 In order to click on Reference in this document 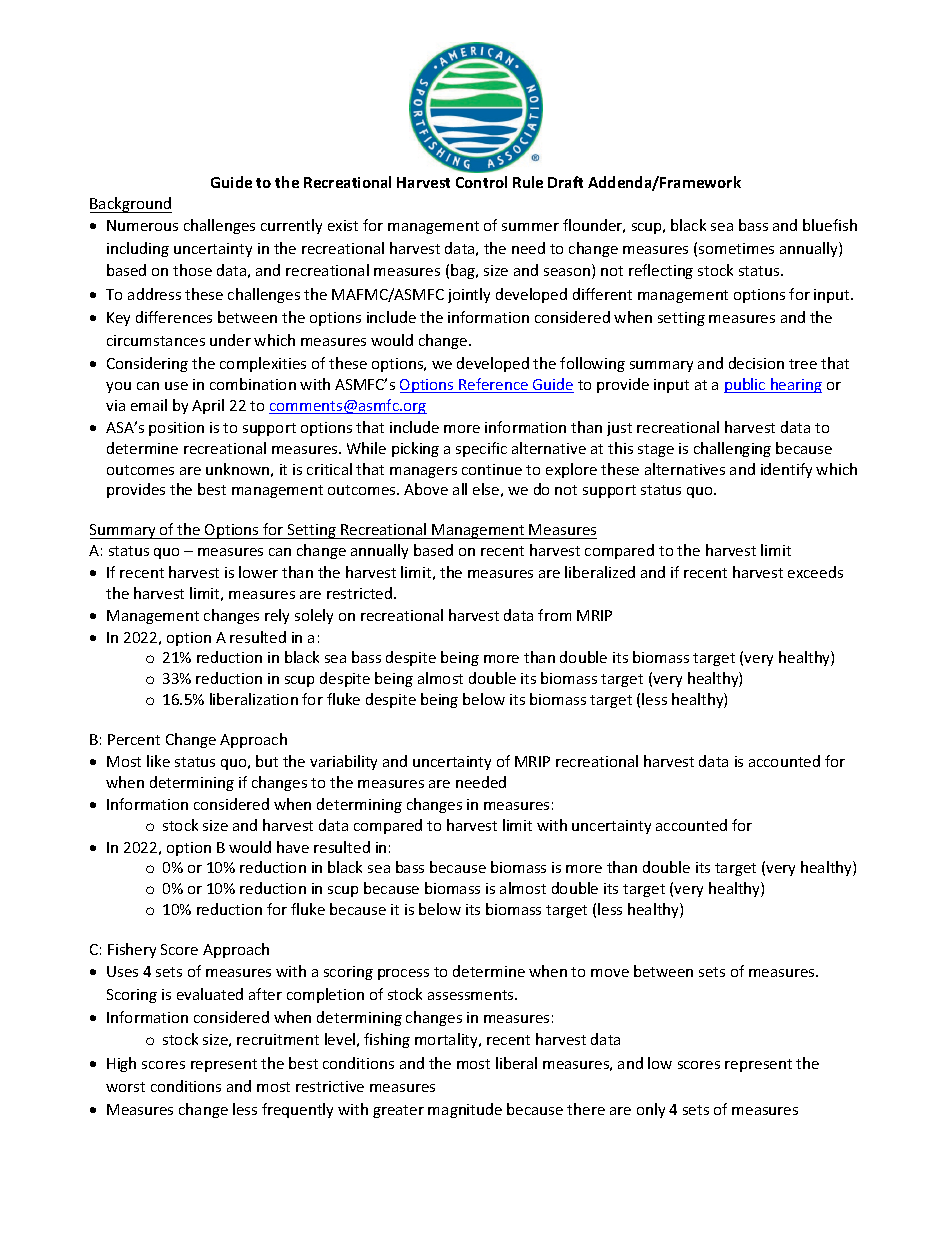, I will do `click(494, 385)`.
